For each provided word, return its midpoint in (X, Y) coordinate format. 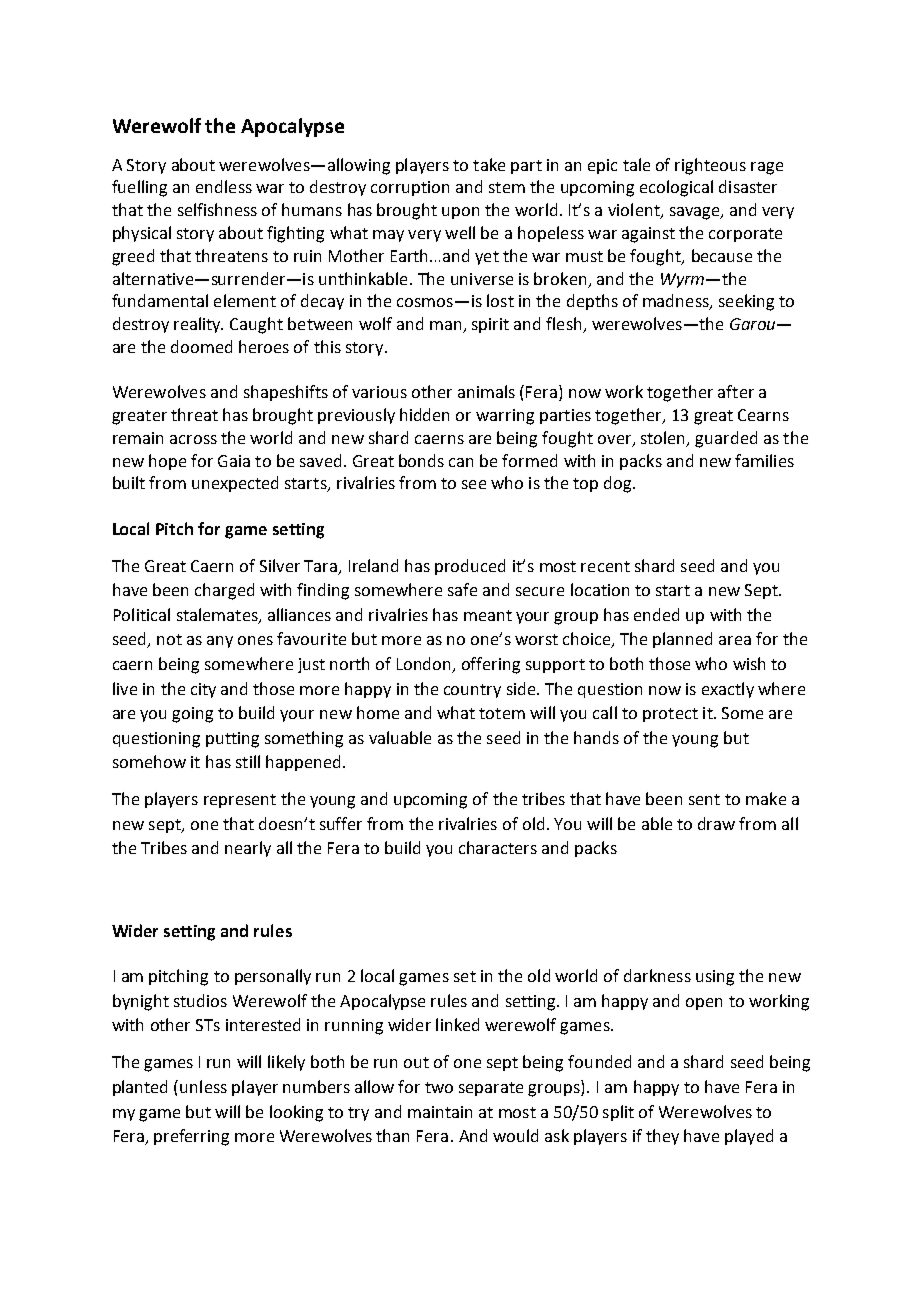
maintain (440, 1112)
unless (203, 1086)
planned (682, 640)
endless (224, 186)
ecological (676, 188)
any (220, 642)
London (425, 665)
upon (460, 213)
